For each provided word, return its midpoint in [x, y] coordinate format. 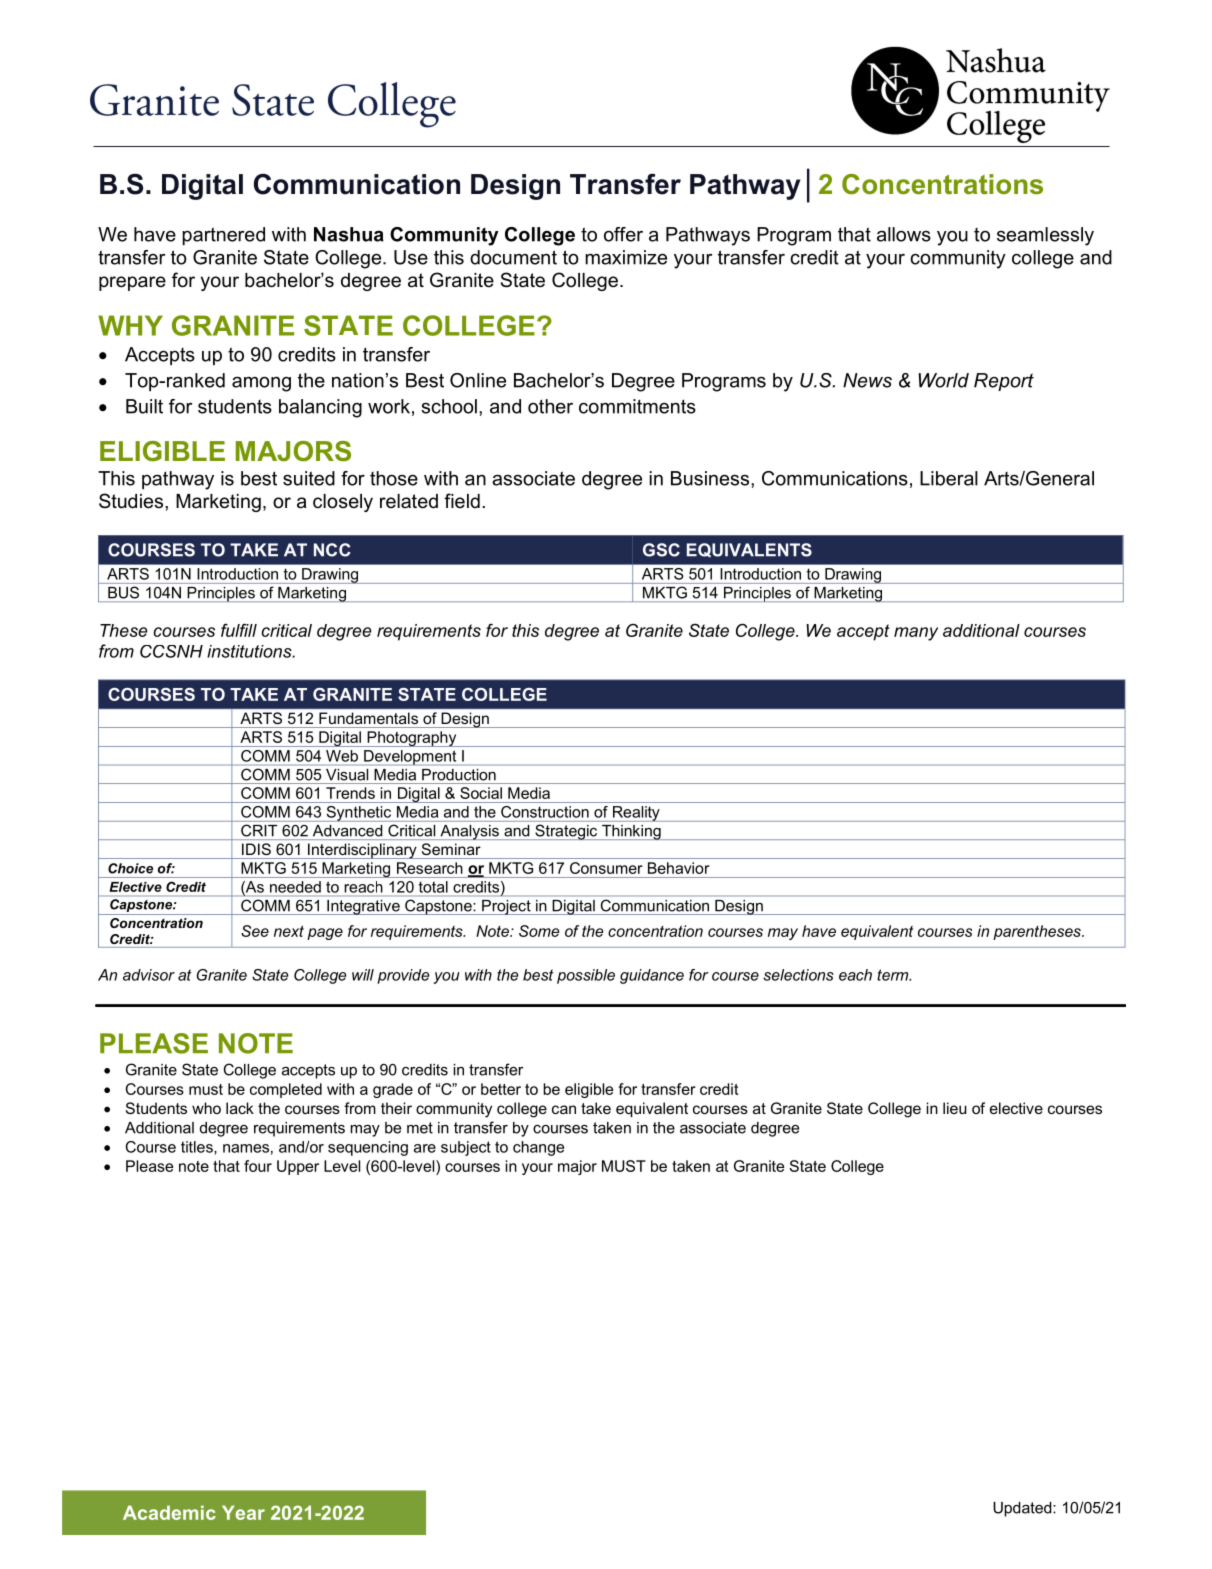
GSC [661, 550]
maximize [626, 257]
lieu [955, 1108]
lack [240, 1108]
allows [904, 234]
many [916, 634]
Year [243, 1512]
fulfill [239, 630]
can [564, 1109]
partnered [223, 236]
